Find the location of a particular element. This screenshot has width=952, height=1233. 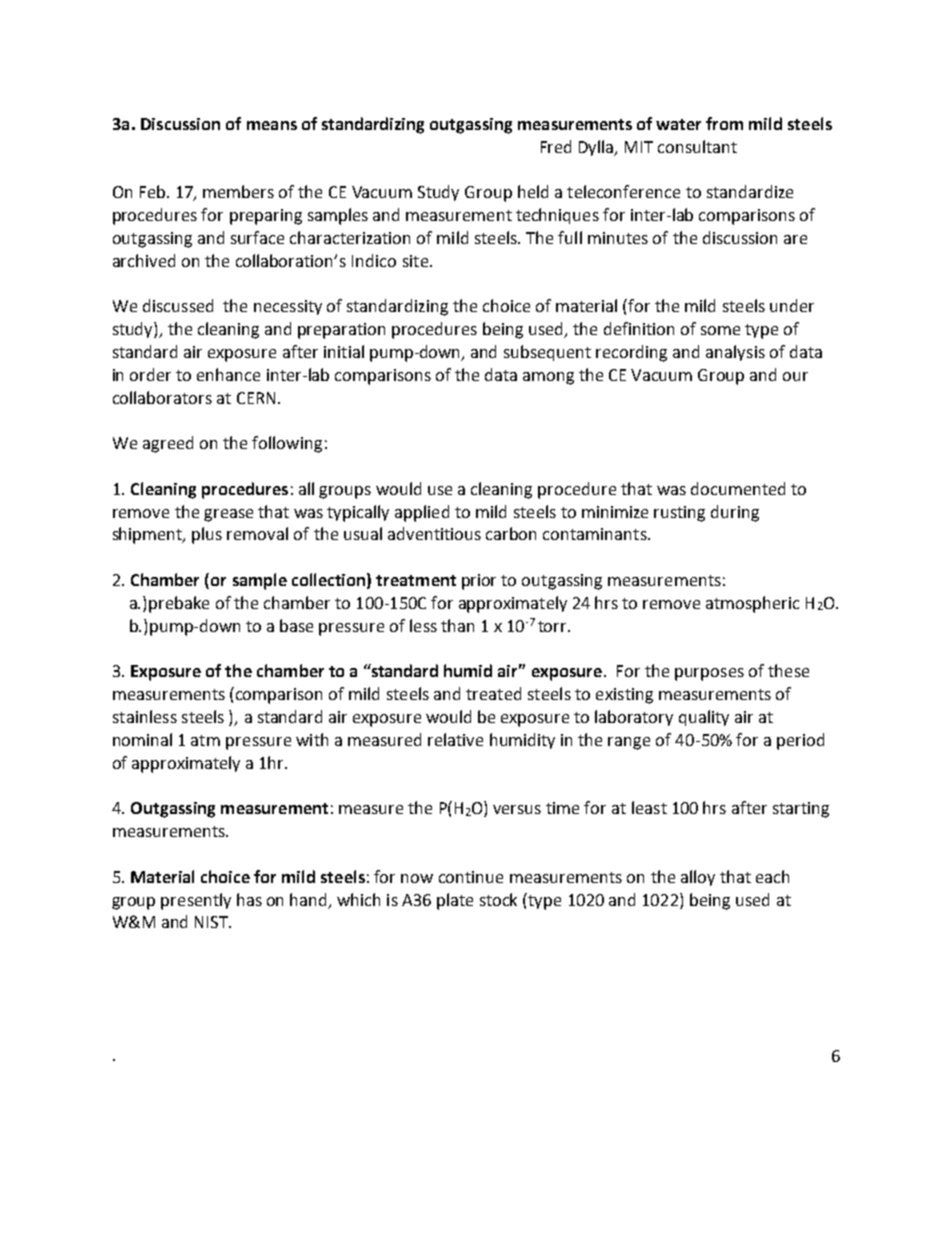

than is located at coordinates (457, 625).
